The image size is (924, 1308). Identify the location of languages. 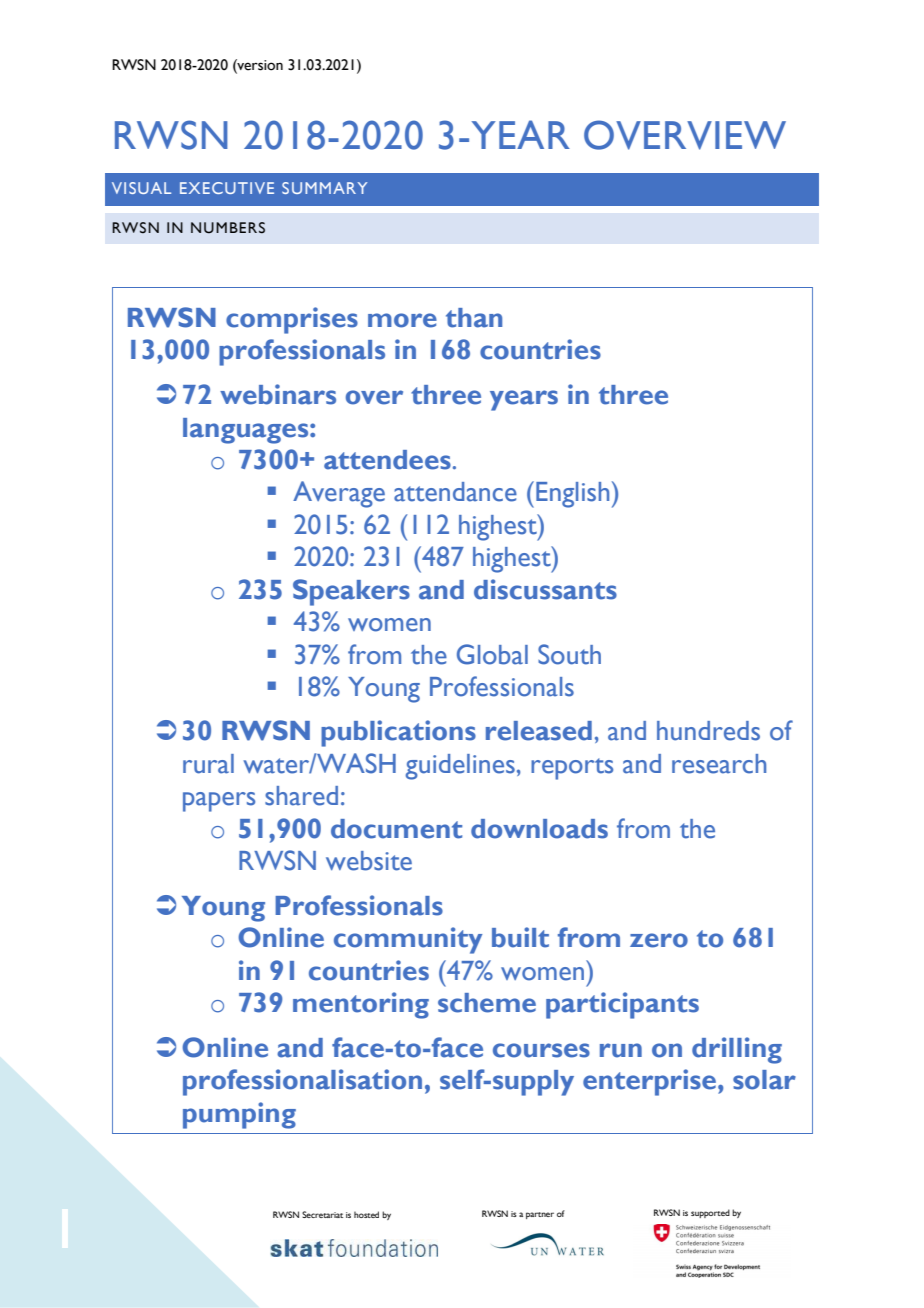
(247, 431).
